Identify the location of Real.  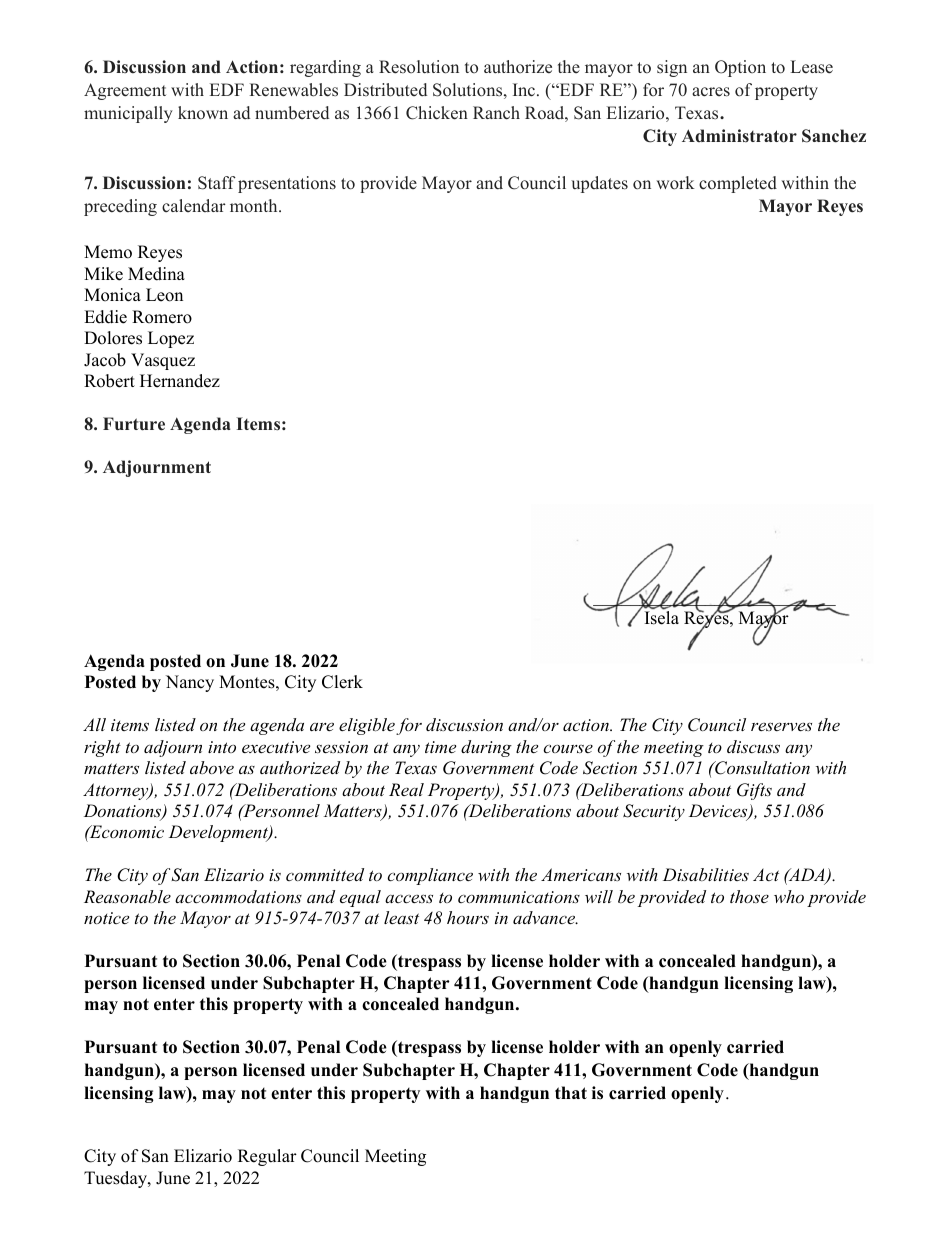
(406, 789).
